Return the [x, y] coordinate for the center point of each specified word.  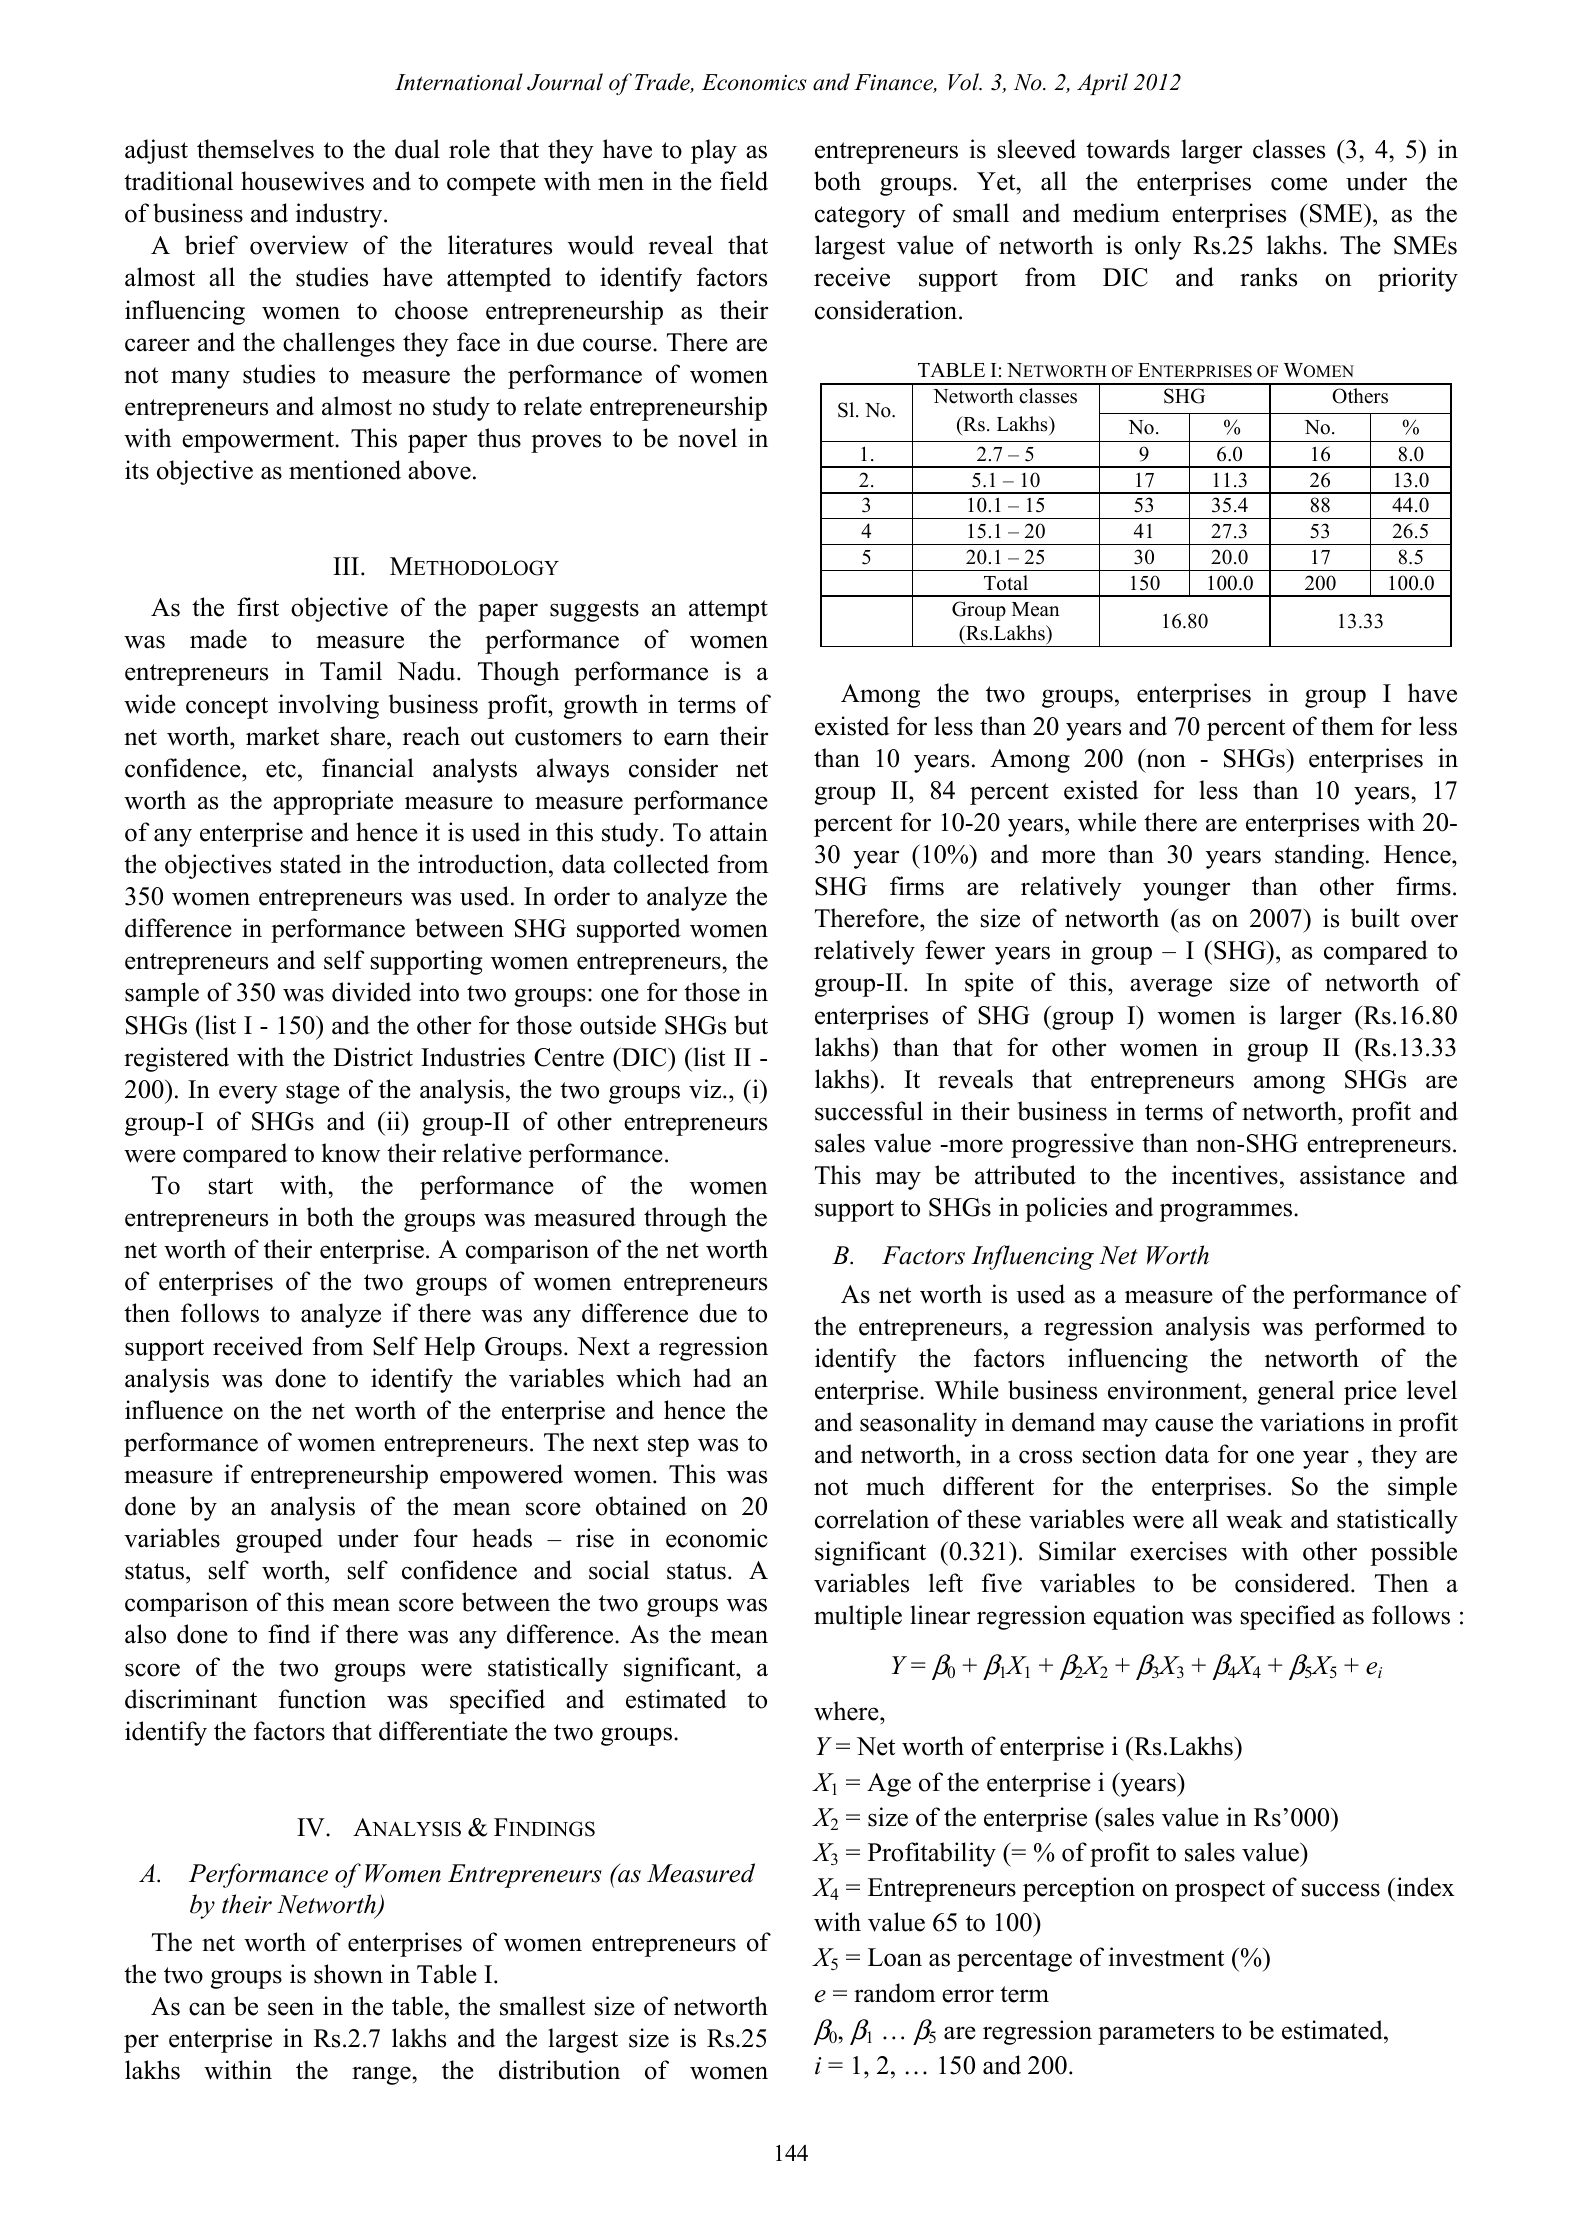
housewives [302, 181]
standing [1319, 856]
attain [739, 832]
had [712, 1378]
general [1296, 1392]
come [1299, 184]
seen [291, 2009]
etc [281, 769]
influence [174, 1410]
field [744, 181]
